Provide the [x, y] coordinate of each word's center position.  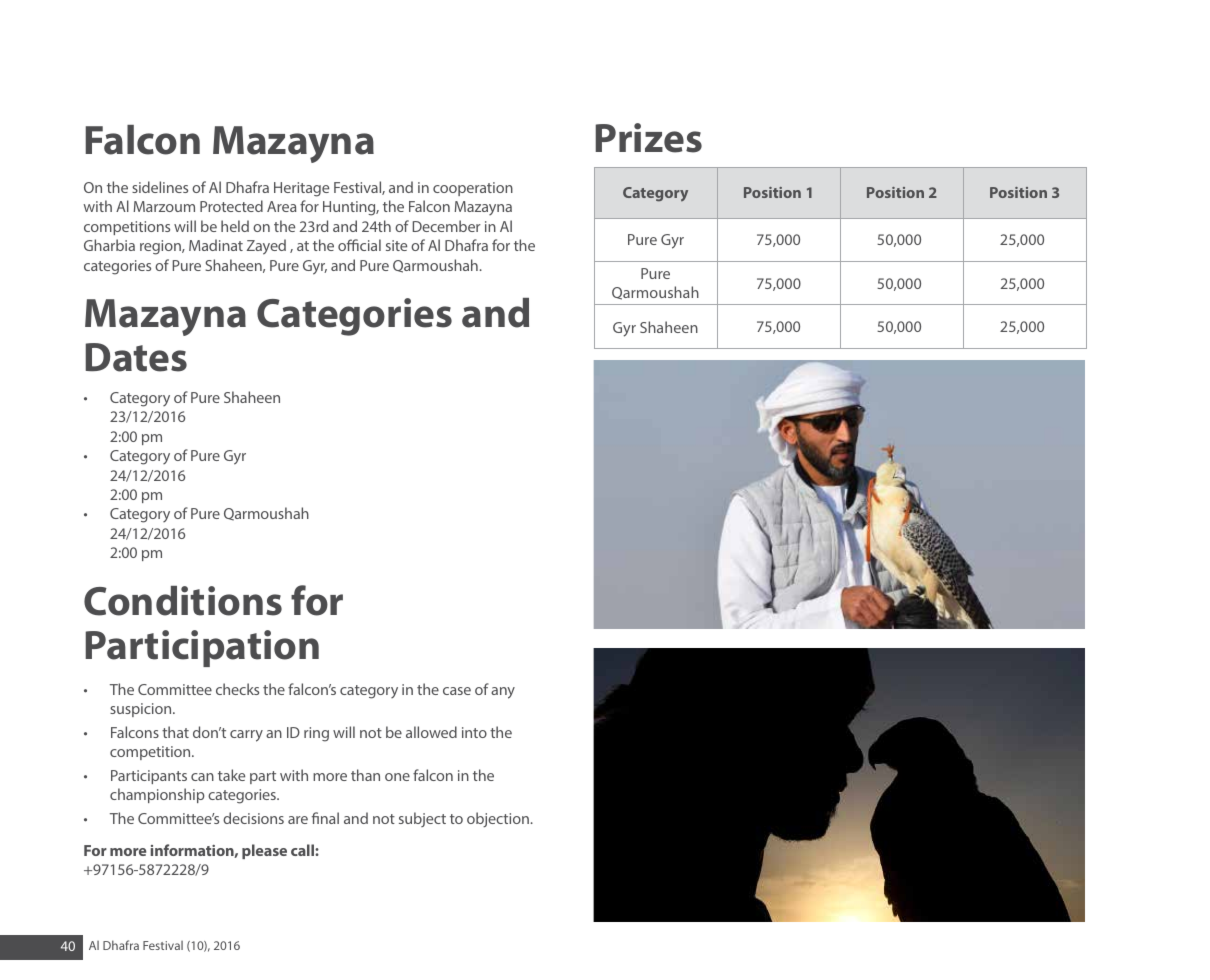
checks [237, 689]
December [447, 226]
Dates [136, 357]
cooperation [473, 189]
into [474, 732]
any [503, 693]
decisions [253, 818]
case [457, 691]
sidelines [160, 187]
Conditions [183, 601]
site [396, 245]
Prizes [648, 138]
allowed [431, 732]
